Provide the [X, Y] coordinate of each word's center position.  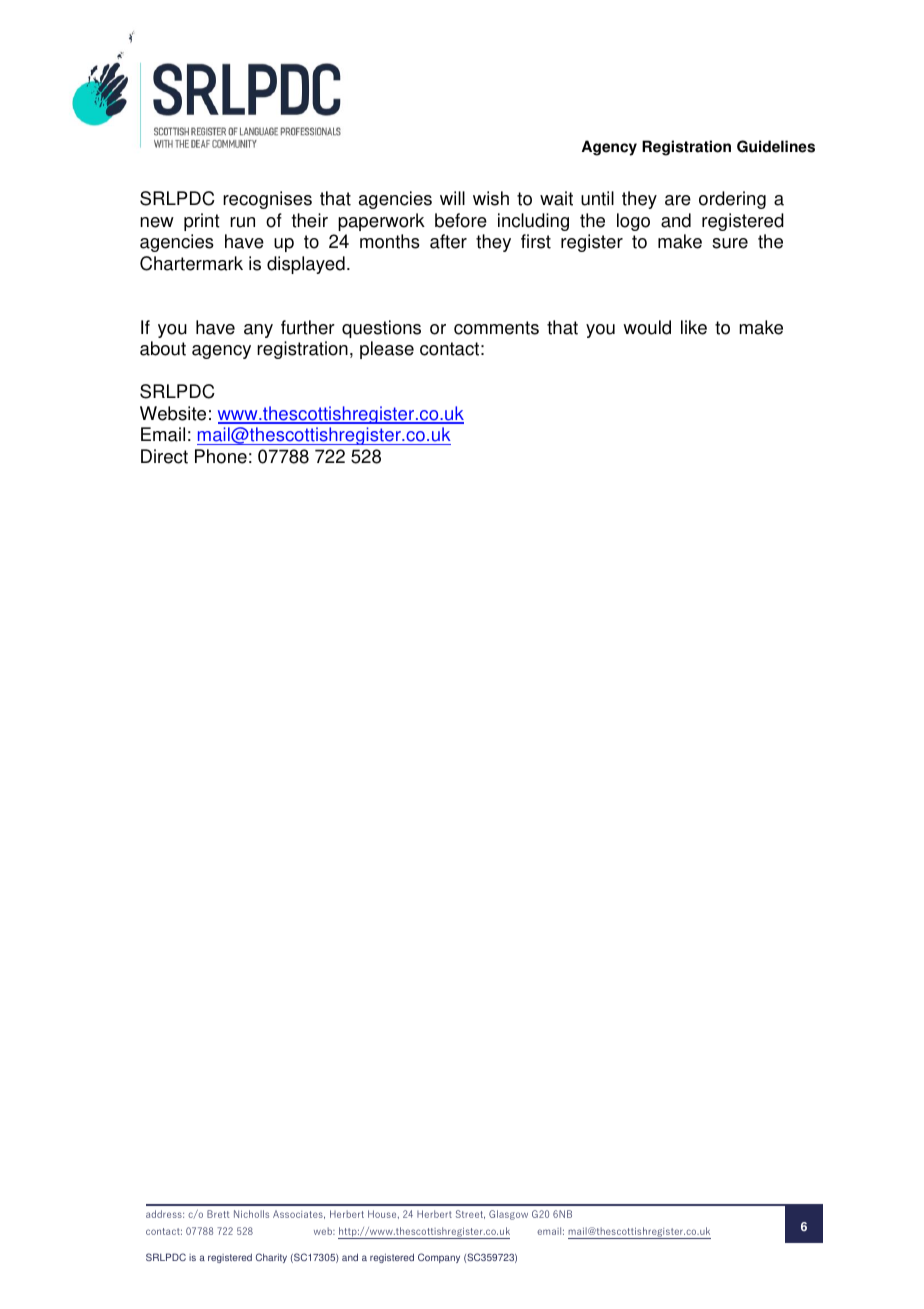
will [452, 198]
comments [496, 328]
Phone [221, 456]
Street [470, 1214]
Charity [271, 1258]
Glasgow [508, 1215]
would [647, 327]
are [678, 200]
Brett [218, 1214]
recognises [267, 200]
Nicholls [251, 1214]
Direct [164, 456]
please [387, 350]
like [694, 327]
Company [439, 1258]
